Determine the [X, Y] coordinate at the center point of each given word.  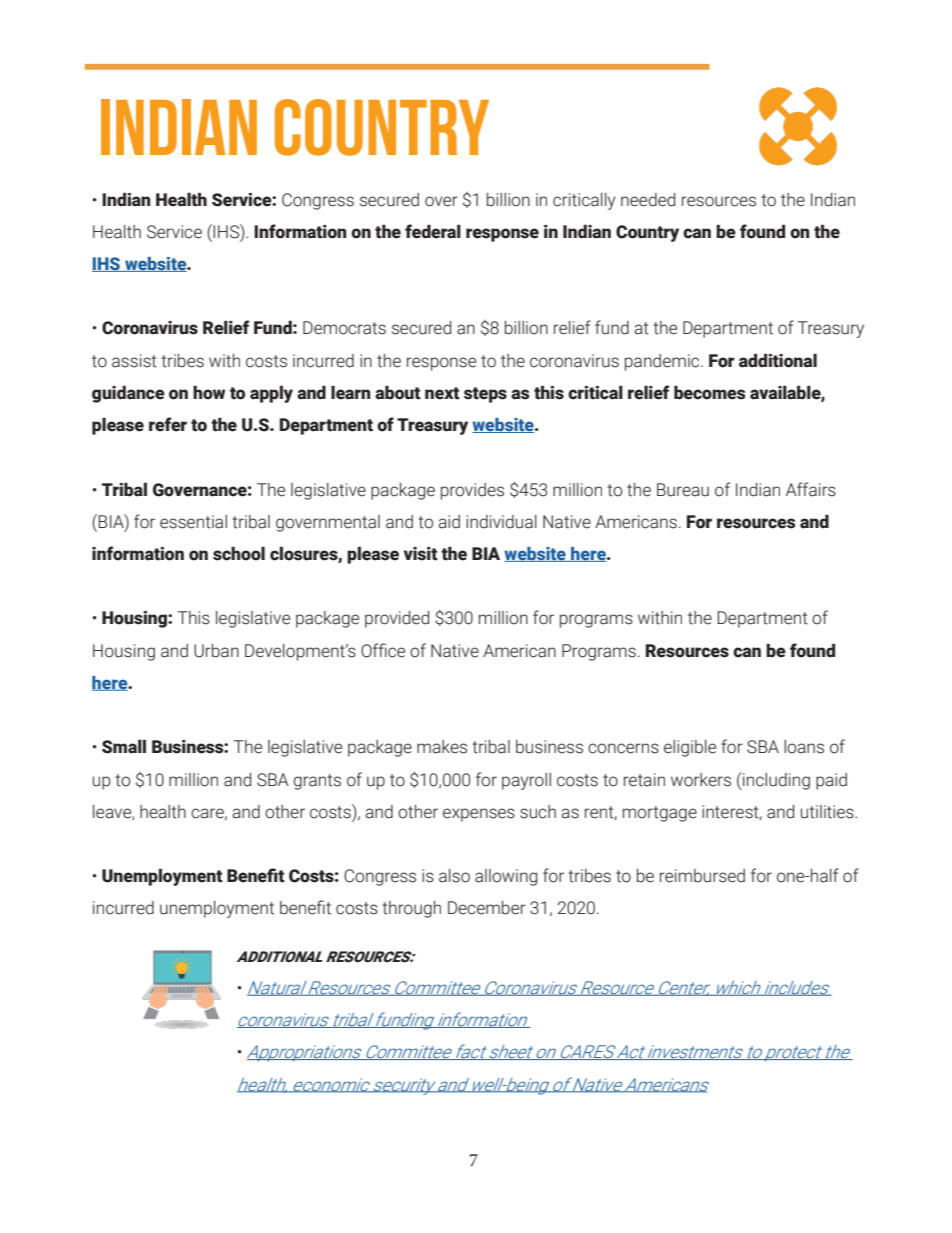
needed [648, 200]
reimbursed [702, 876]
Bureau [683, 490]
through [411, 909]
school [239, 553]
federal [433, 231]
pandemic [663, 362]
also [454, 876]
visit [421, 554]
